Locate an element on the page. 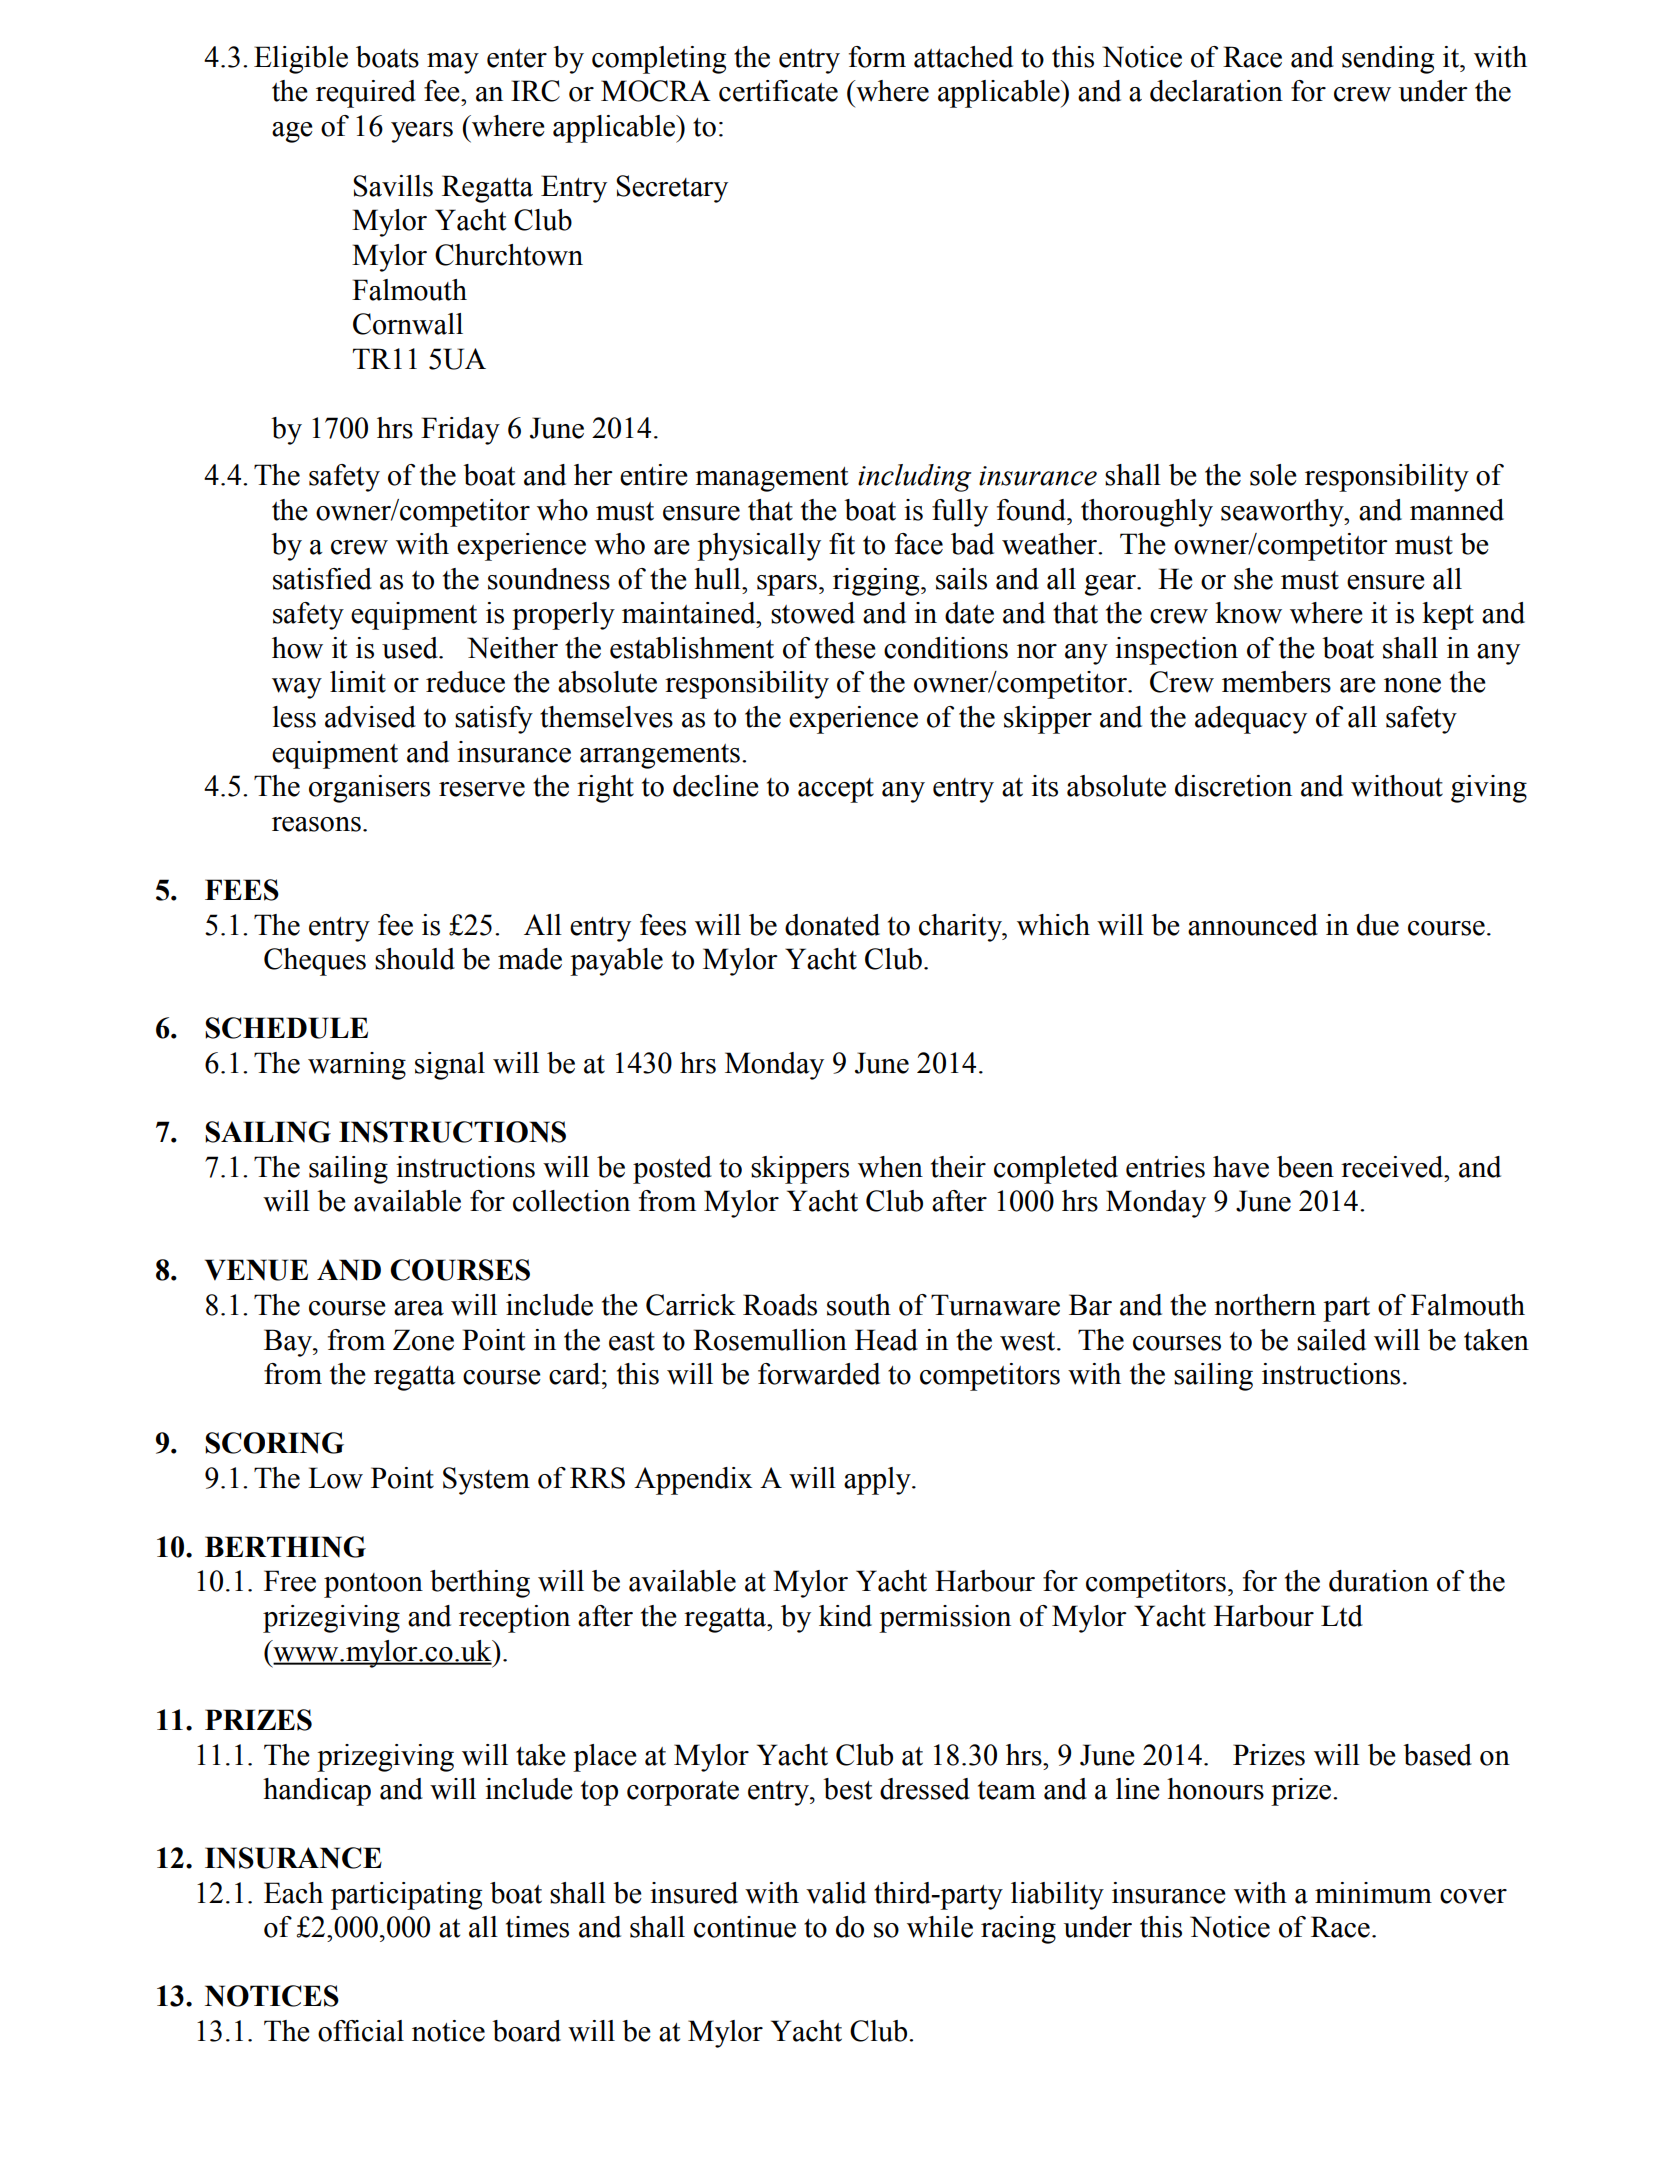 The width and height of the document is (1673, 2165). minimum is located at coordinates (1373, 1893).
